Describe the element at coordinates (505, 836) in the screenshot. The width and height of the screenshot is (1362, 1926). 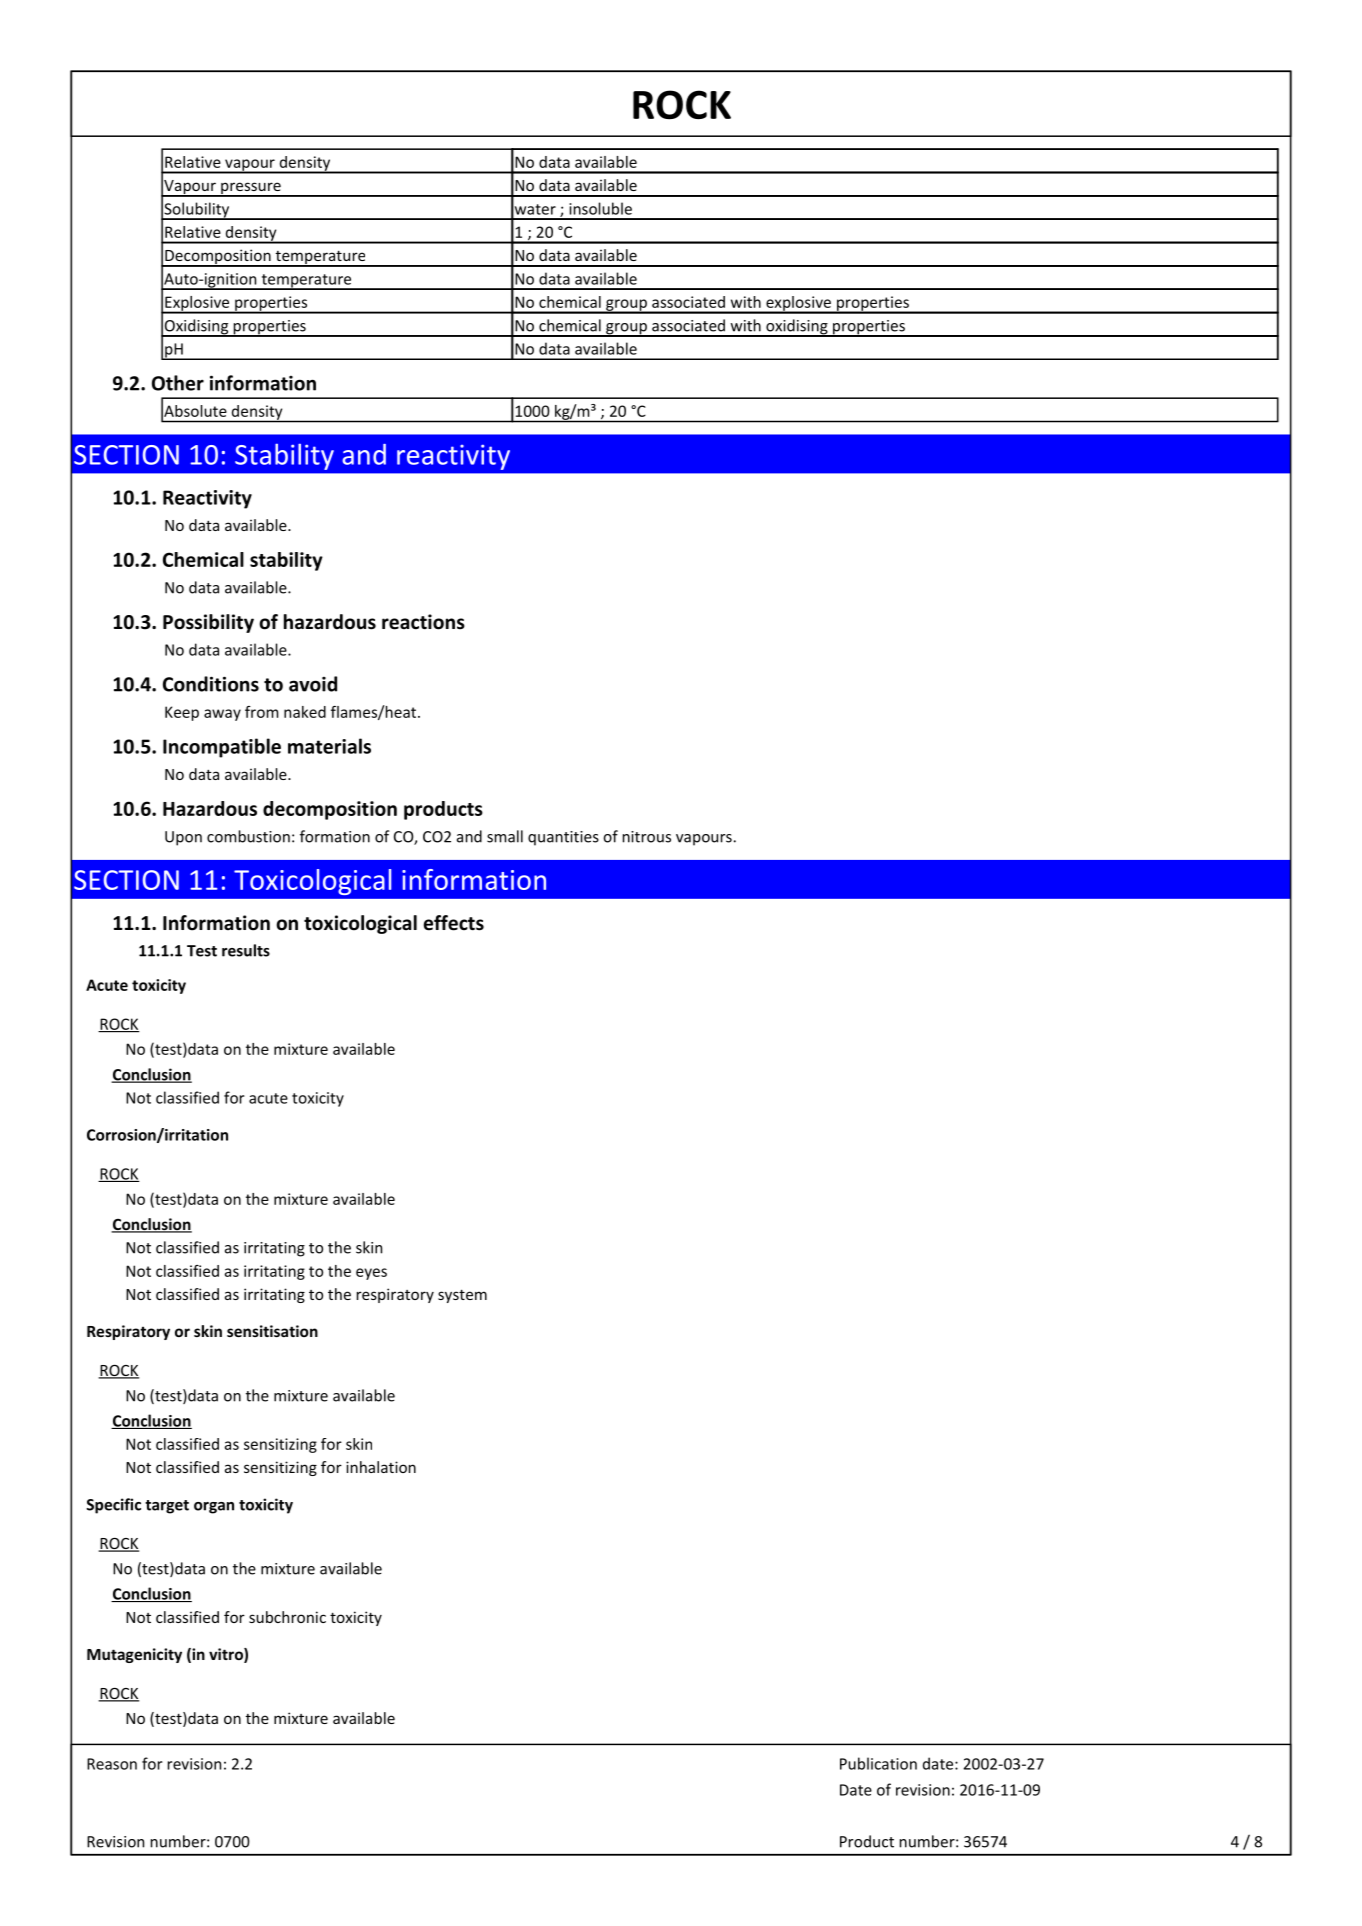
I see `small` at that location.
